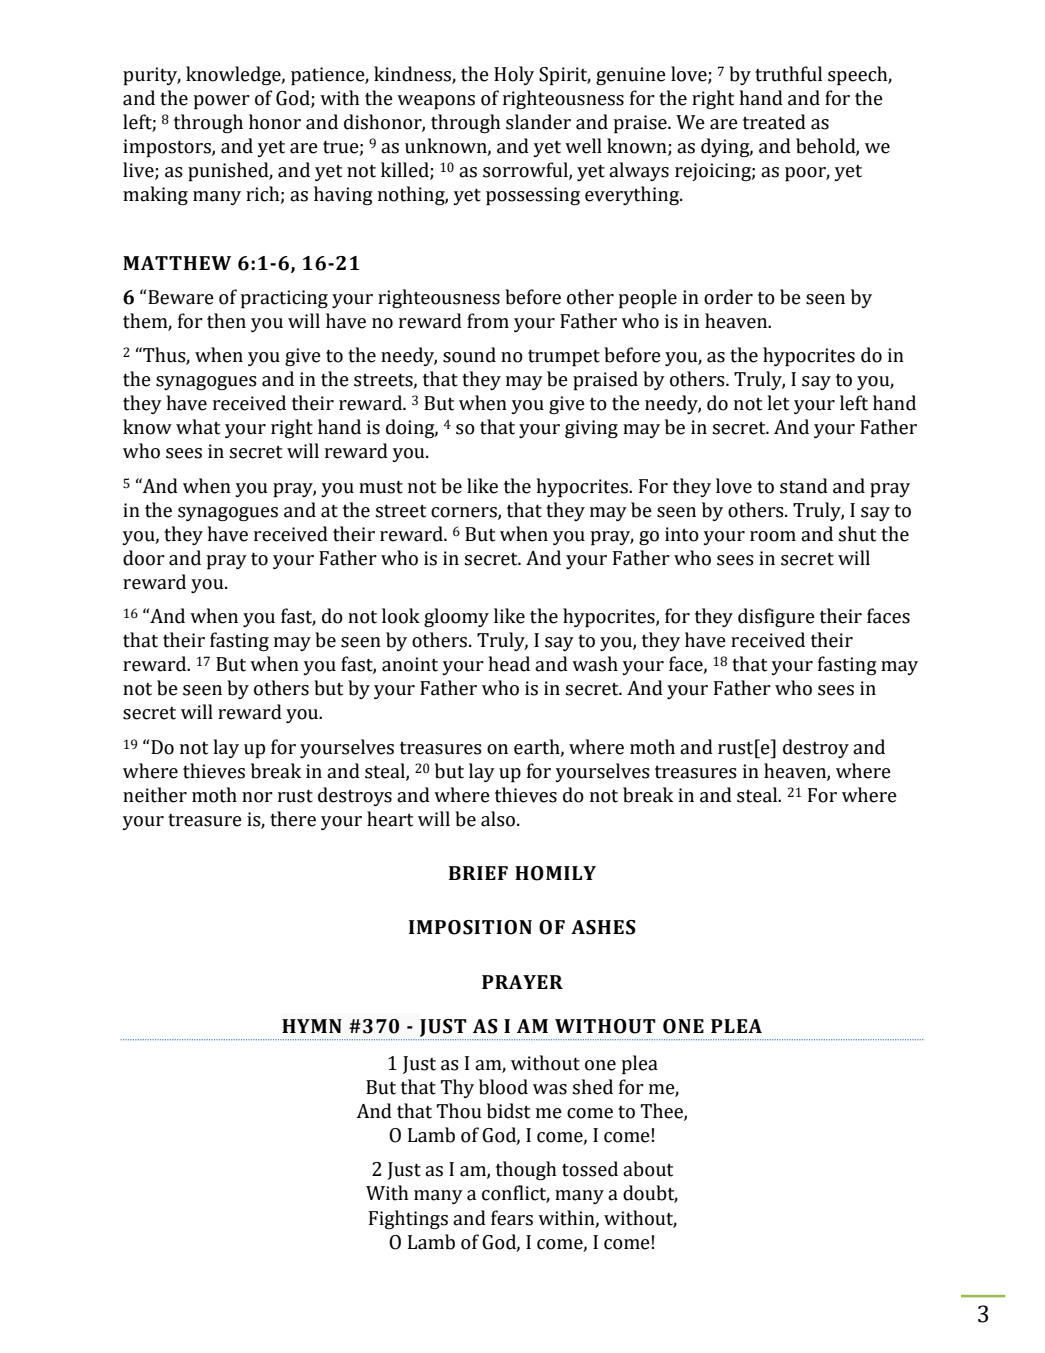 The image size is (1045, 1353). Describe the element at coordinates (312, 1026) in the screenshot. I see `HYMN` at that location.
